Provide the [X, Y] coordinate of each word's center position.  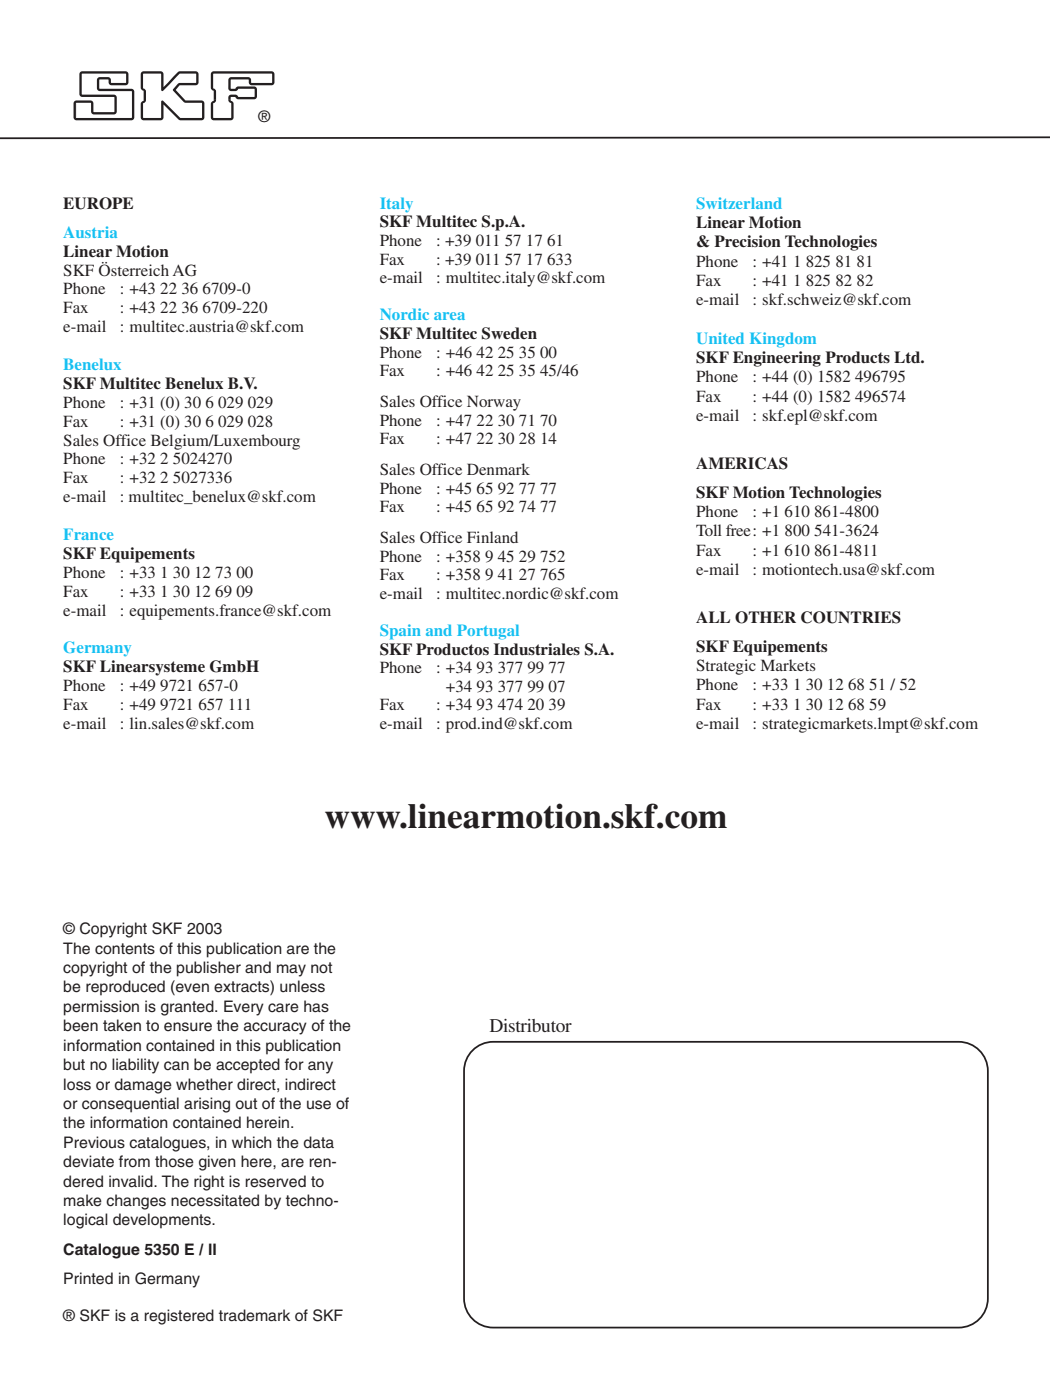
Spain [400, 632]
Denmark [498, 469]
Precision [747, 241]
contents [125, 949]
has [316, 1006]
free [738, 530]
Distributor [531, 1025]
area [449, 316]
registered [179, 1317]
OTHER [765, 617]
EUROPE [98, 203]
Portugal [488, 632]
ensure [188, 1027]
